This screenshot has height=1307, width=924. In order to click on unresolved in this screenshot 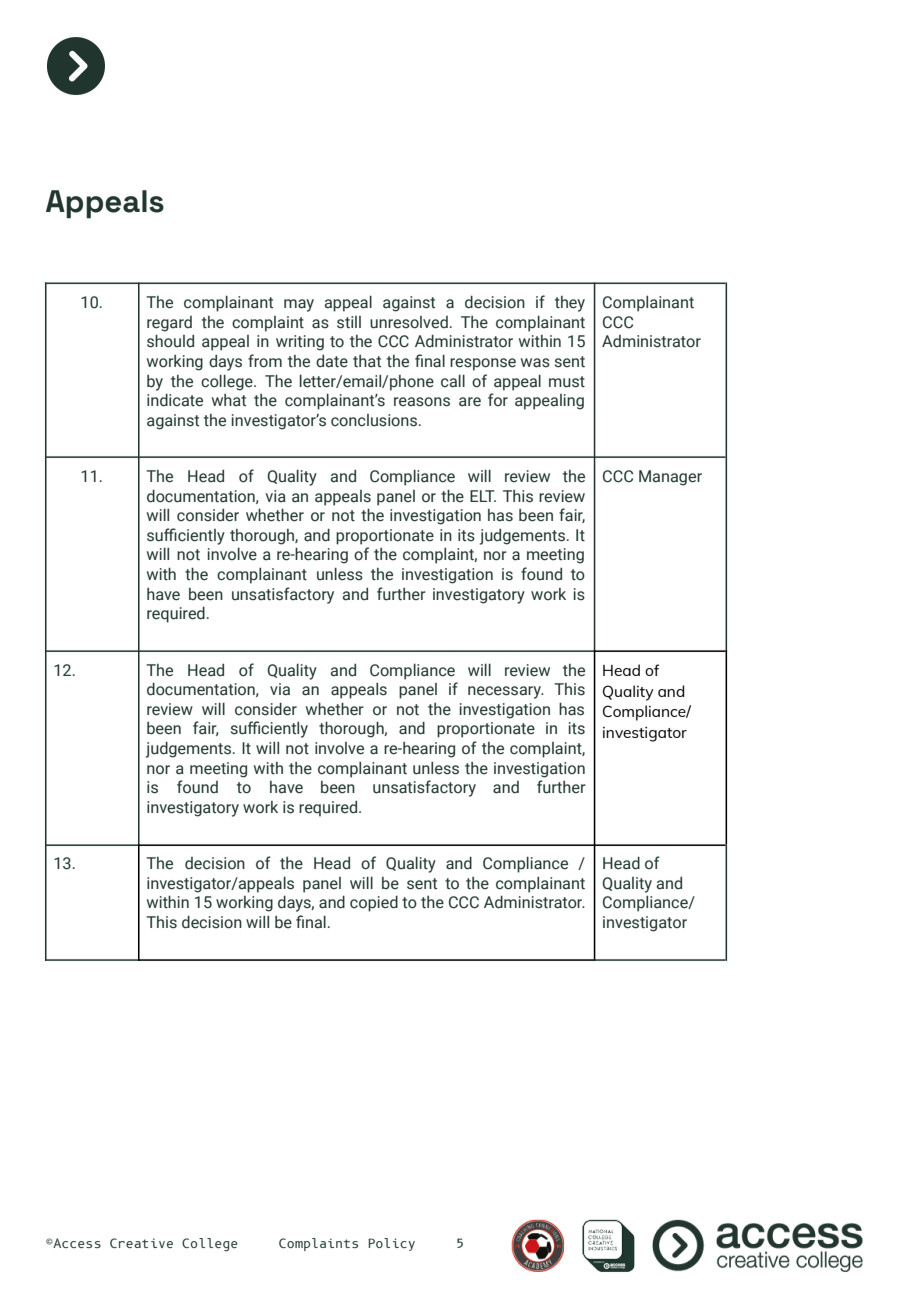, I will do `click(409, 322)`.
